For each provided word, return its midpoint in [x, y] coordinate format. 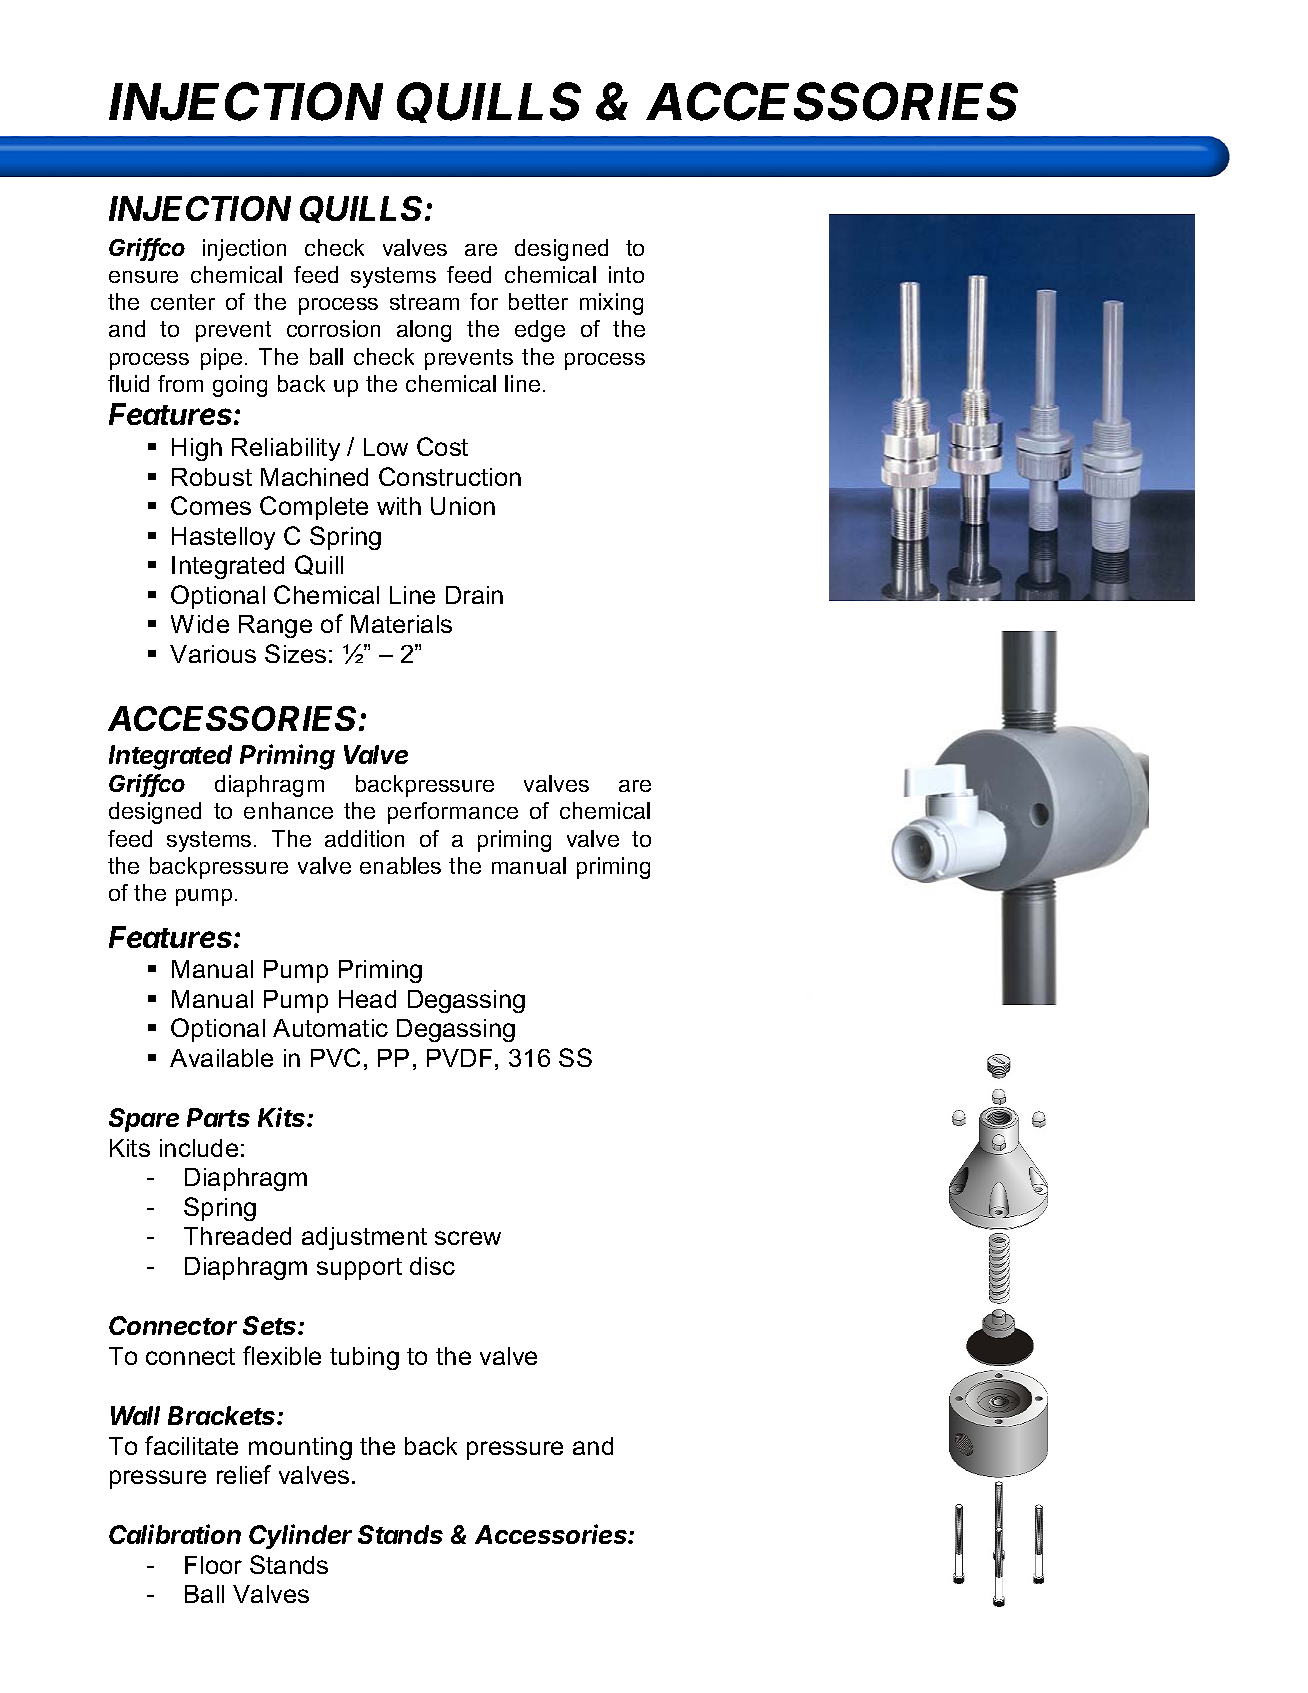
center [183, 302]
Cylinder [300, 1536]
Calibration [175, 1534]
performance [453, 813]
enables [400, 865]
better [538, 301]
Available [221, 1058]
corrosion [333, 328]
